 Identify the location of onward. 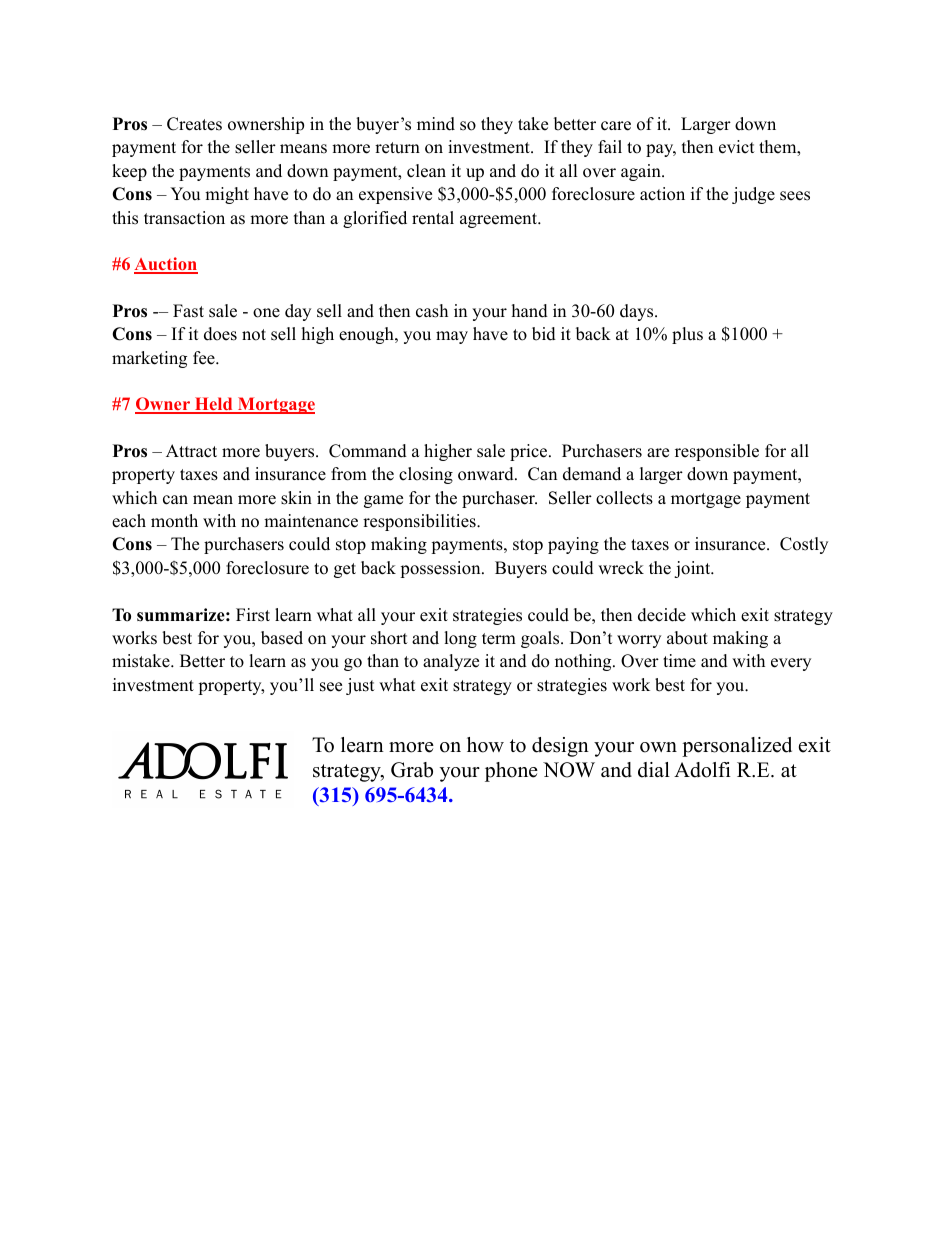
(487, 474).
